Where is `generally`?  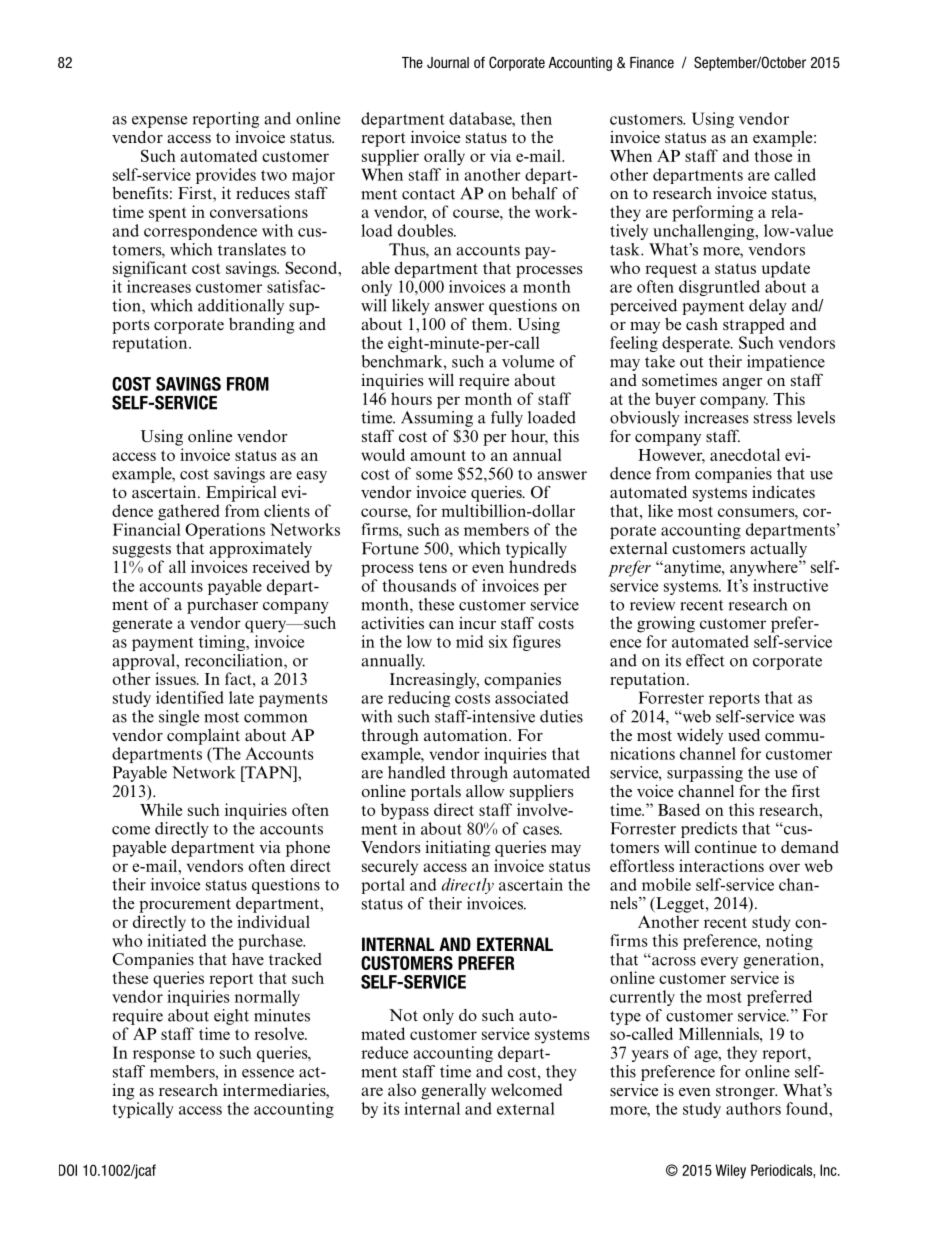
generally is located at coordinates (453, 1091).
